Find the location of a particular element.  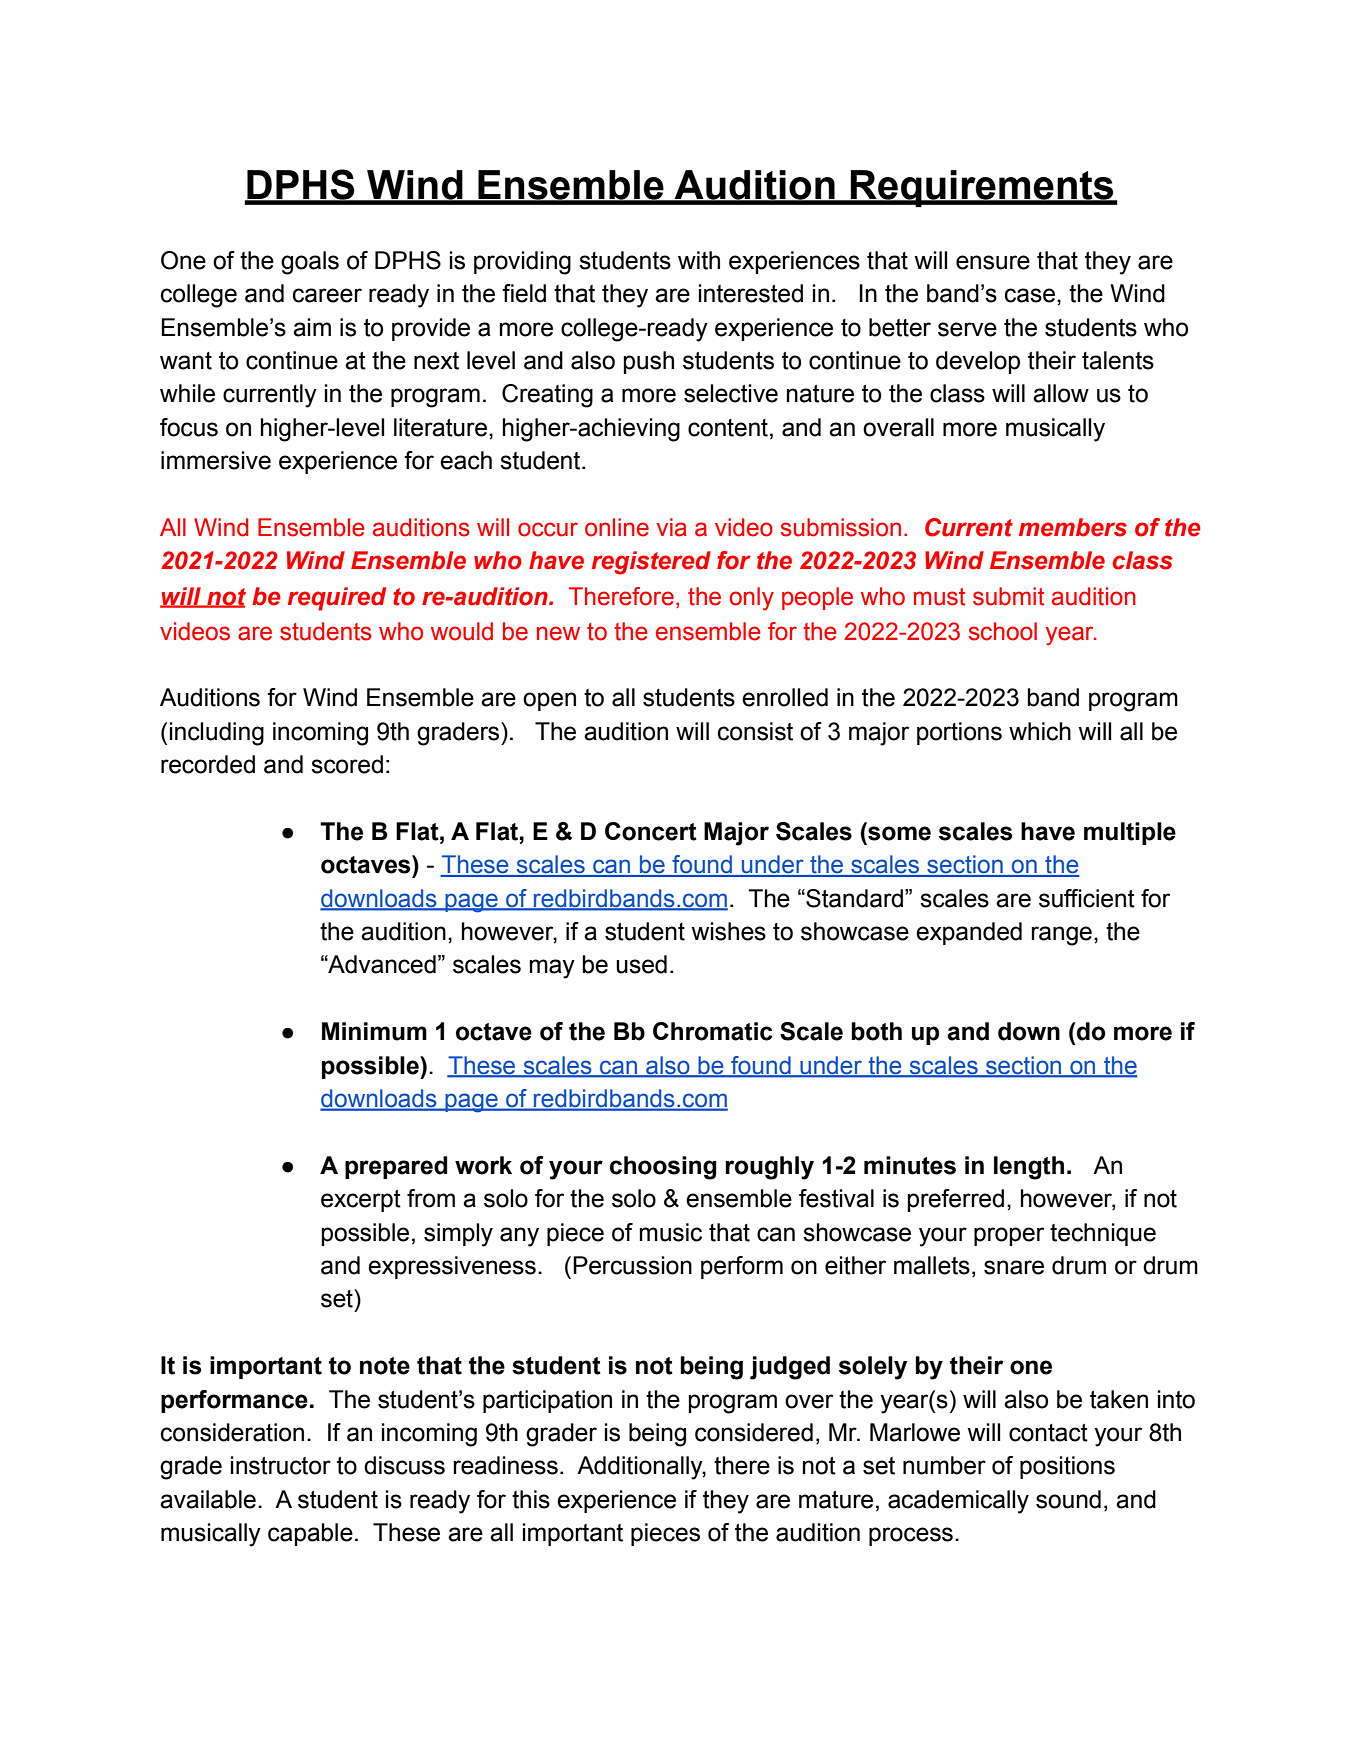

excerpt is located at coordinates (361, 1201).
